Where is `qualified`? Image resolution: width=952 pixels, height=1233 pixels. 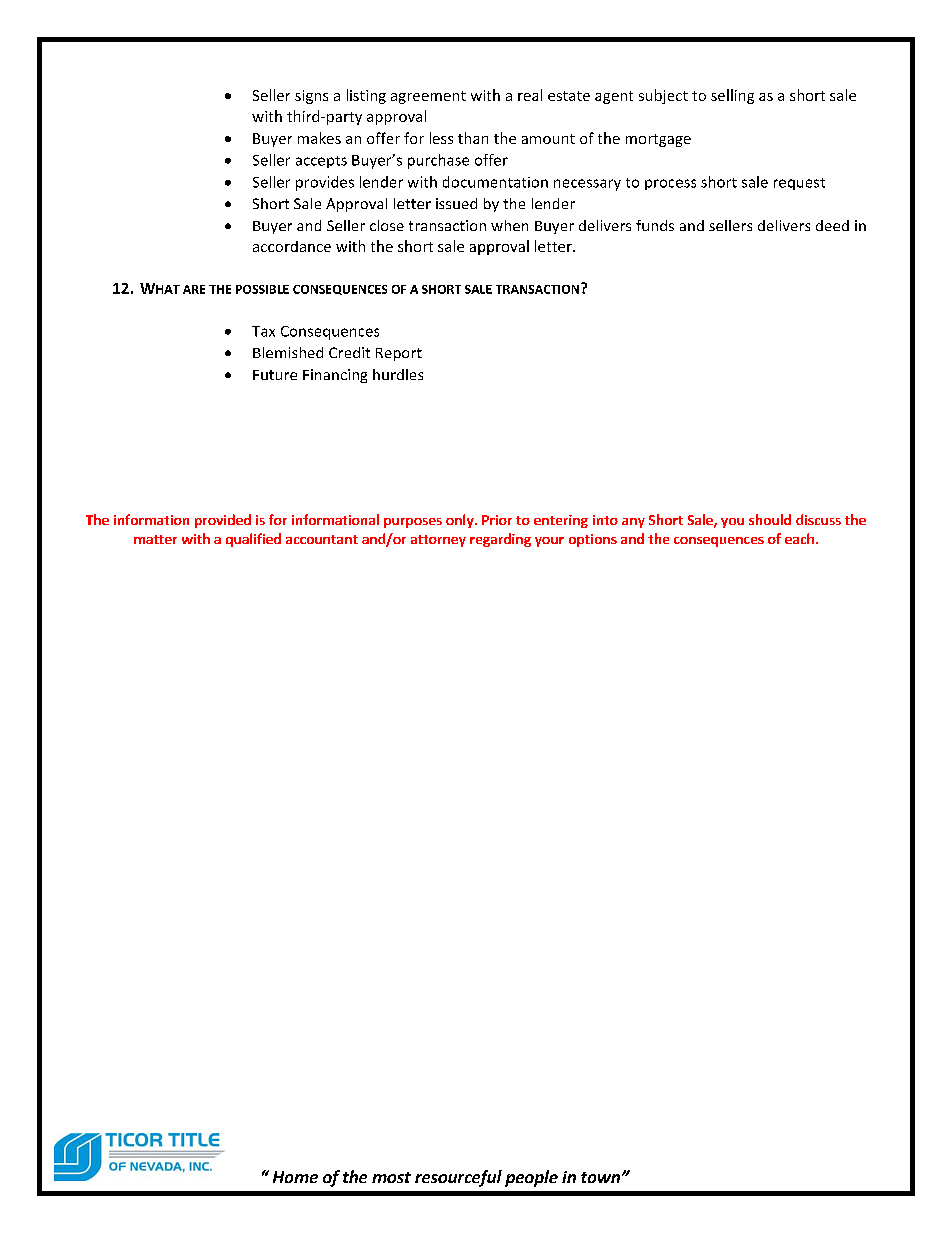
qualified is located at coordinates (253, 540).
